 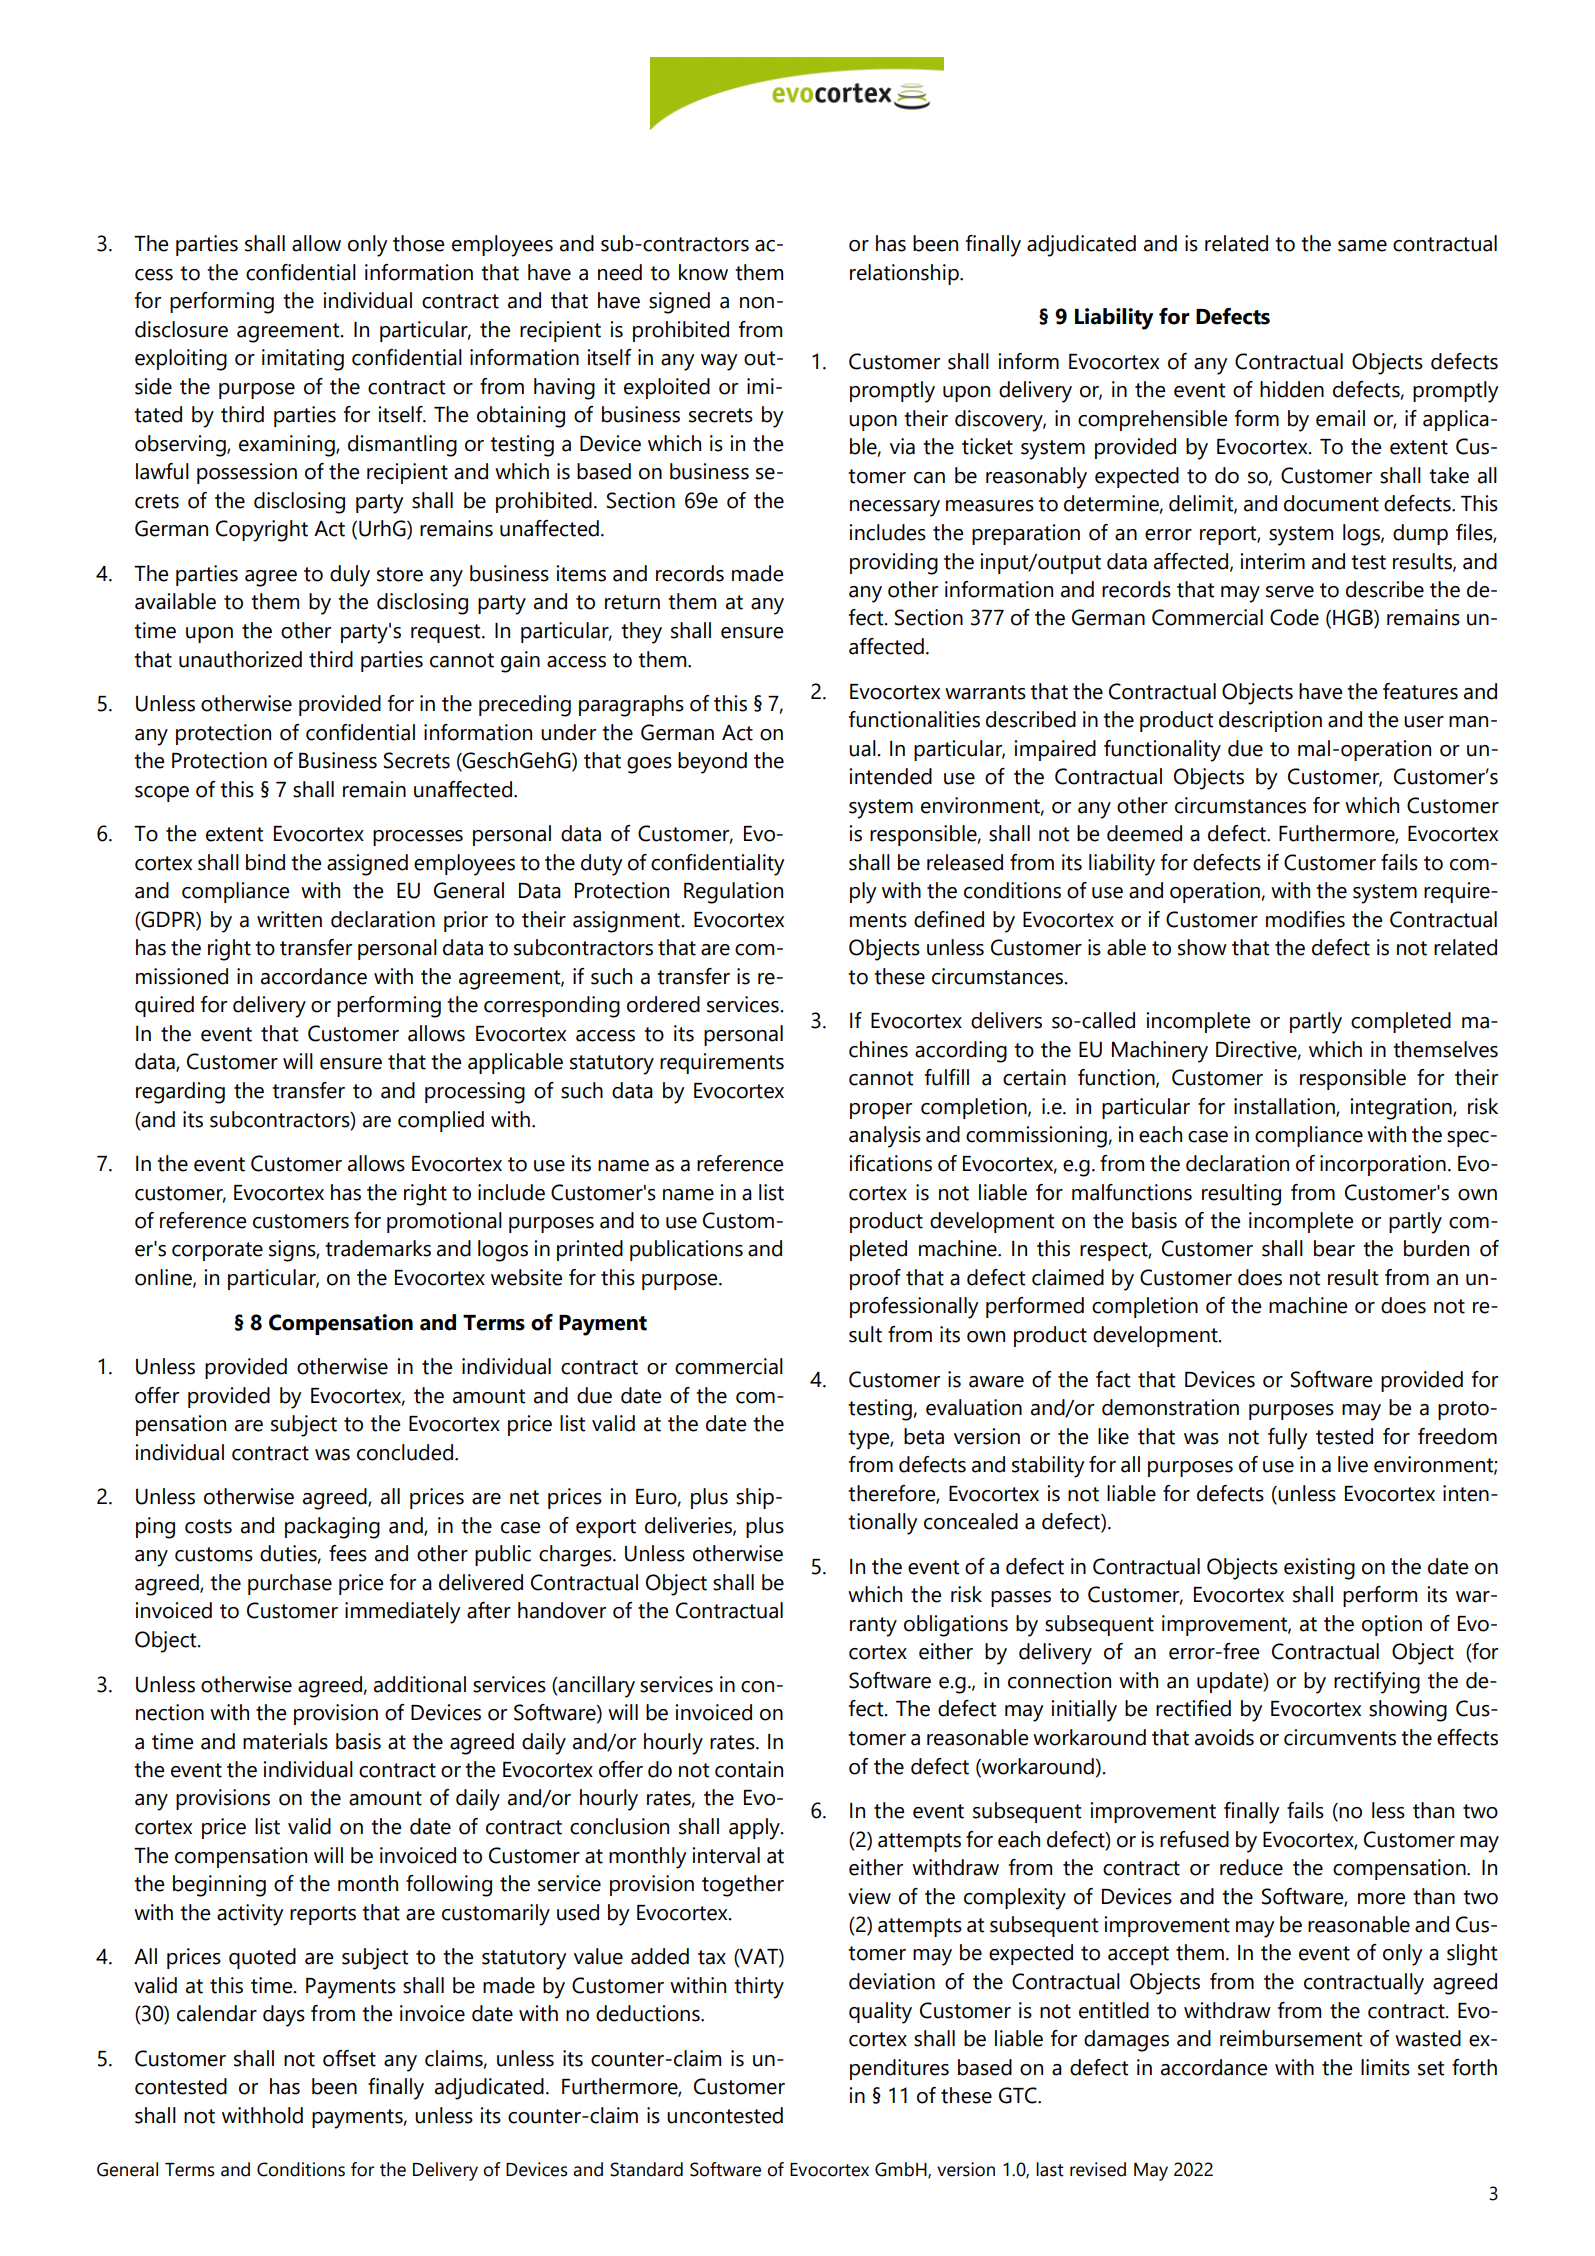 What do you see at coordinates (1270, 721) in the page?
I see `description` at bounding box center [1270, 721].
